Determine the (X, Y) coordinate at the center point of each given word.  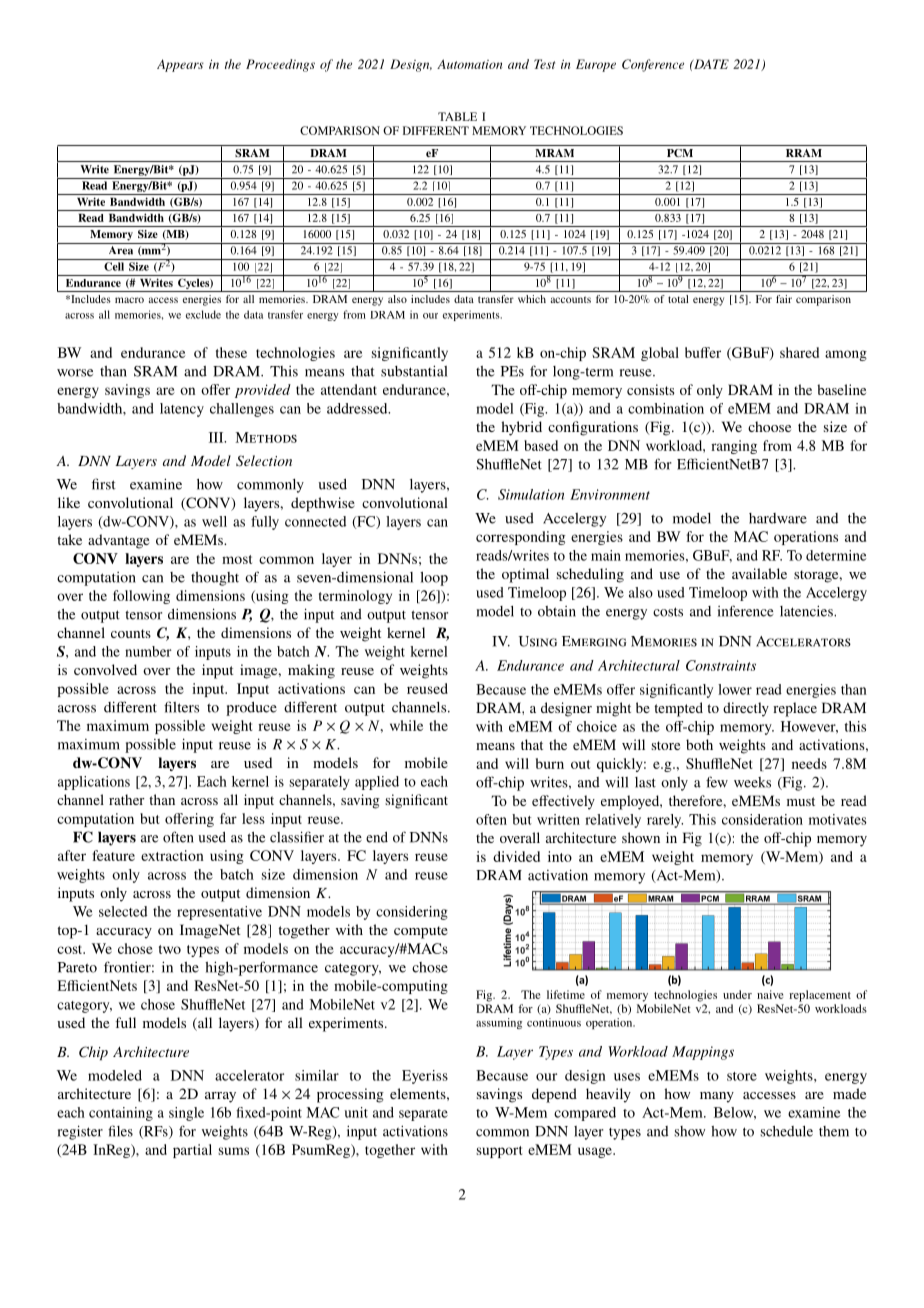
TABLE (457, 116)
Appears (180, 65)
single (186, 1114)
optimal (525, 575)
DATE (710, 64)
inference (746, 611)
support (499, 1152)
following (141, 597)
